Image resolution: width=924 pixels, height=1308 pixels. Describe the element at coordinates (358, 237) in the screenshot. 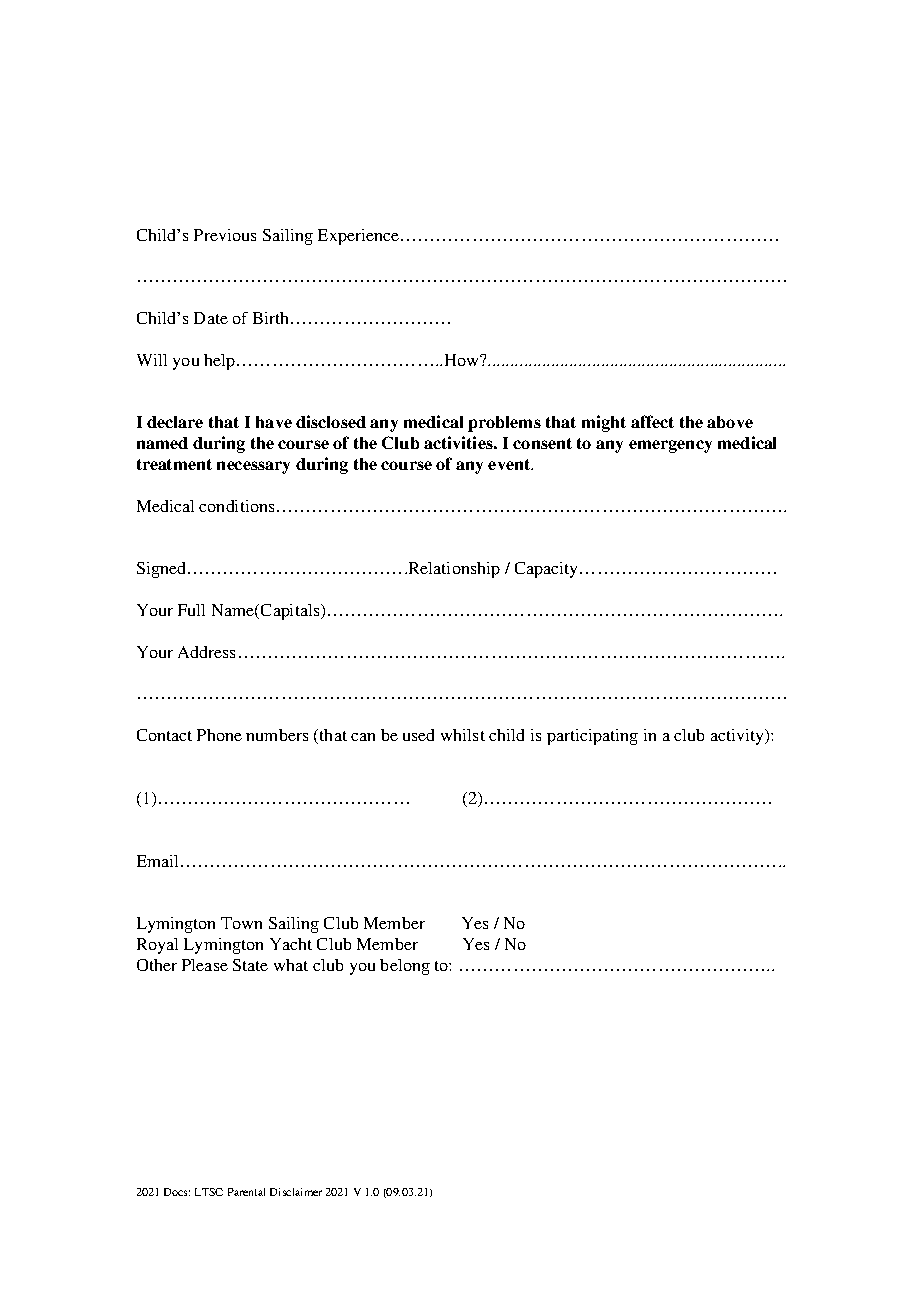

I see `Experience` at that location.
